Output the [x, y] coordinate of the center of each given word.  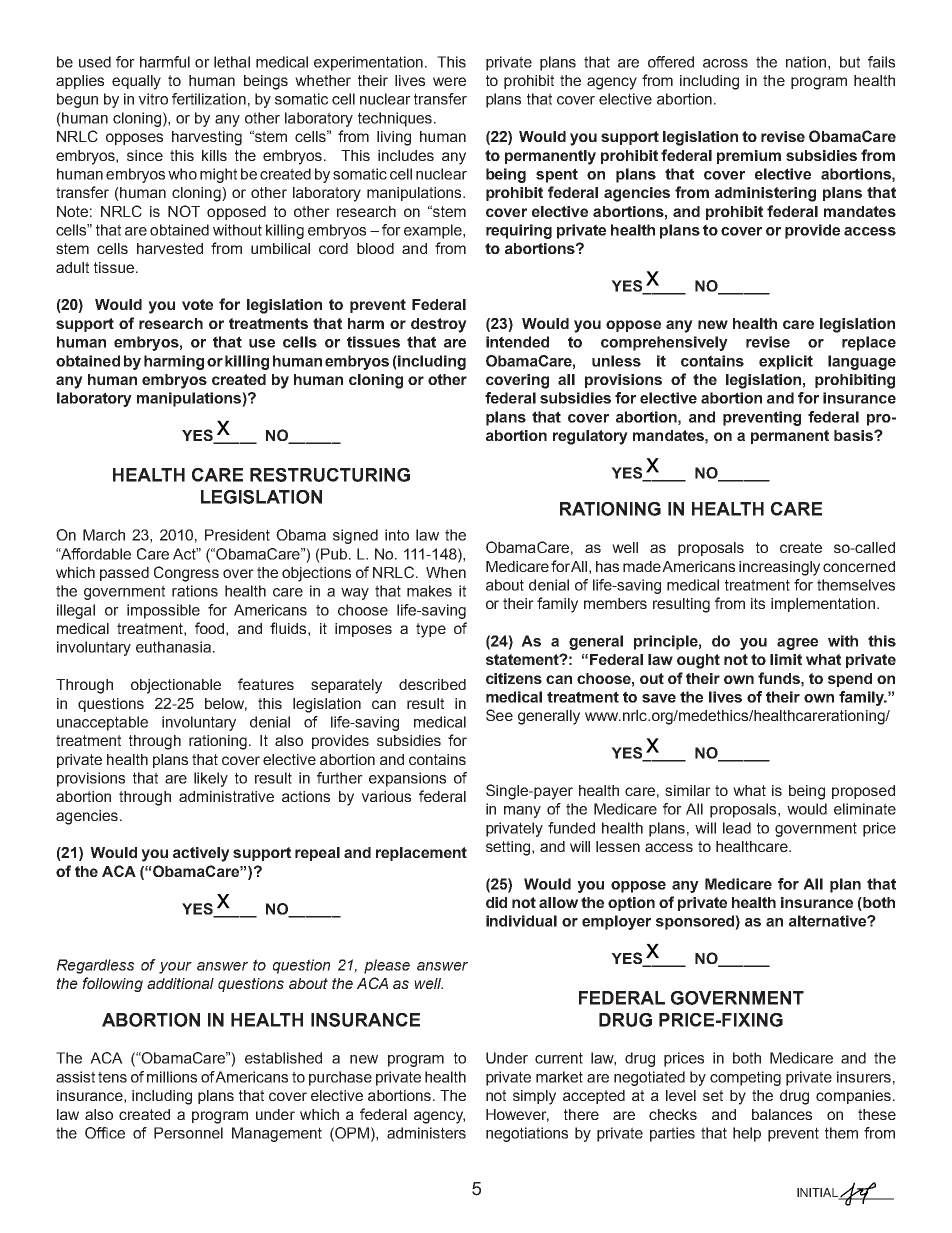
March [104, 535]
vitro [153, 99]
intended [517, 342]
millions [172, 1077]
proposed [863, 792]
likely [211, 779]
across [725, 63]
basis [854, 435]
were [449, 81]
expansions [407, 779]
